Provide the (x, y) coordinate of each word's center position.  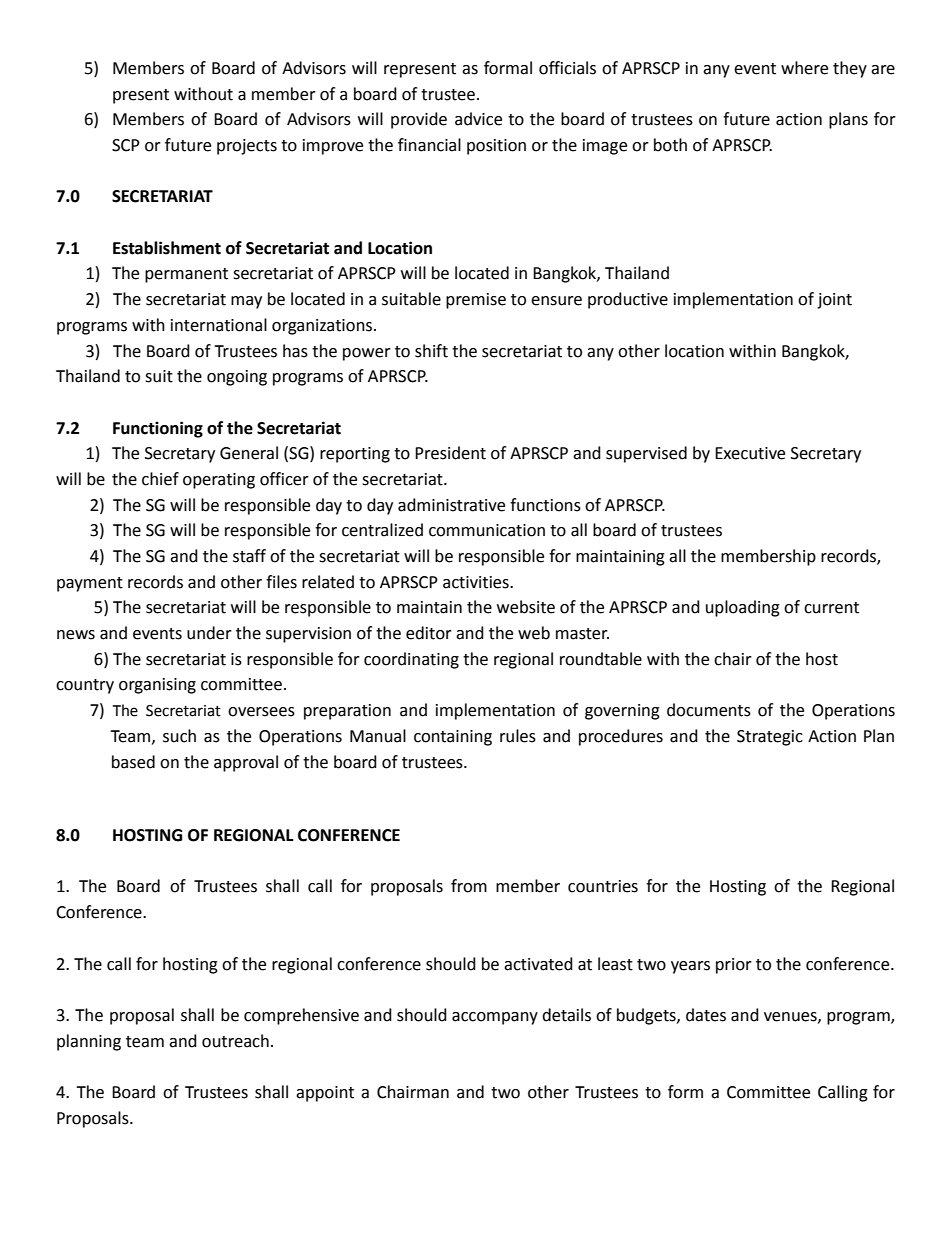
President (450, 453)
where (804, 68)
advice (478, 119)
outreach (235, 1041)
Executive (750, 453)
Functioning (158, 429)
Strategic (770, 738)
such (179, 736)
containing (453, 738)
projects (247, 147)
